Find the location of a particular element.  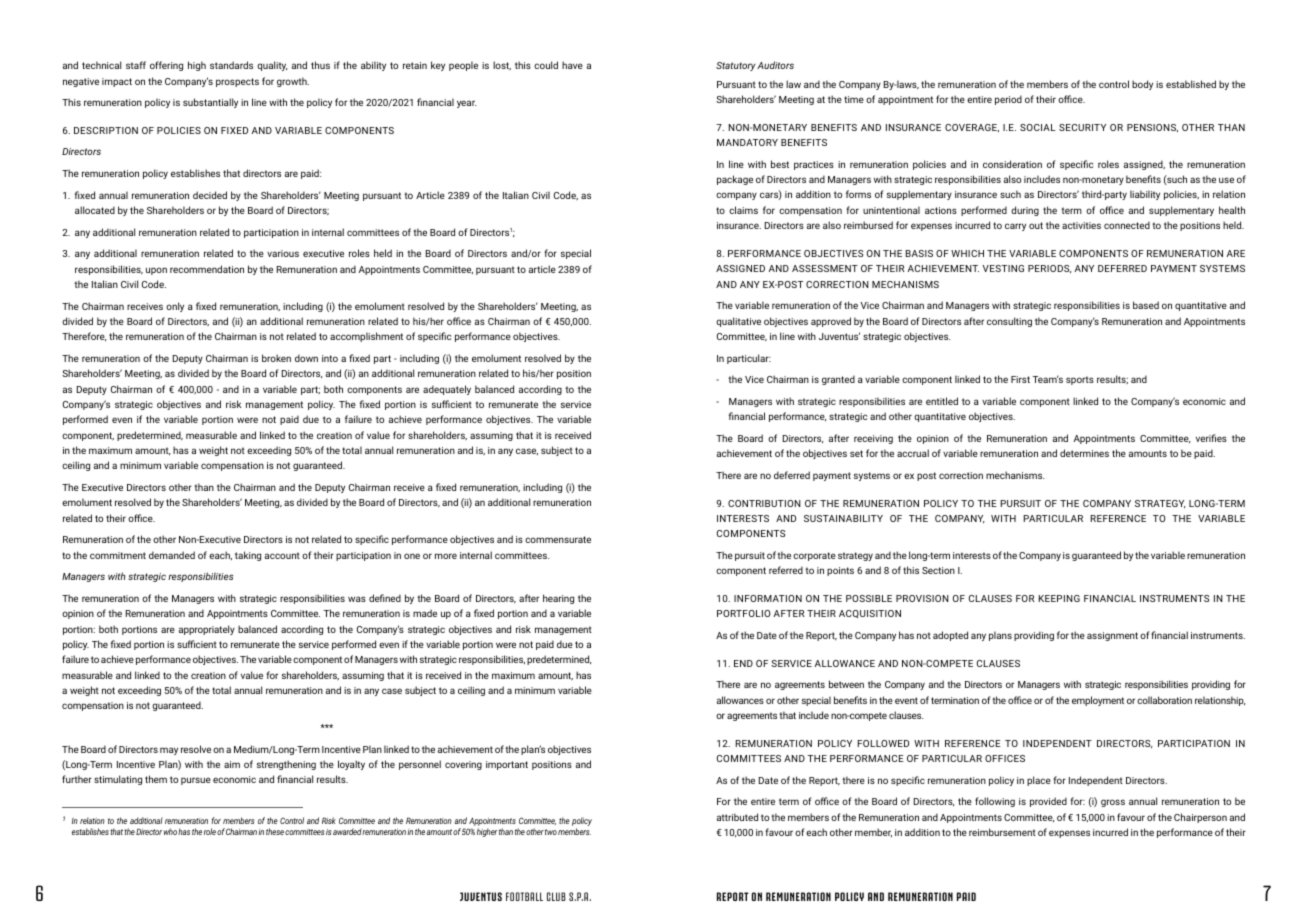

demanded is located at coordinates (172, 555).
